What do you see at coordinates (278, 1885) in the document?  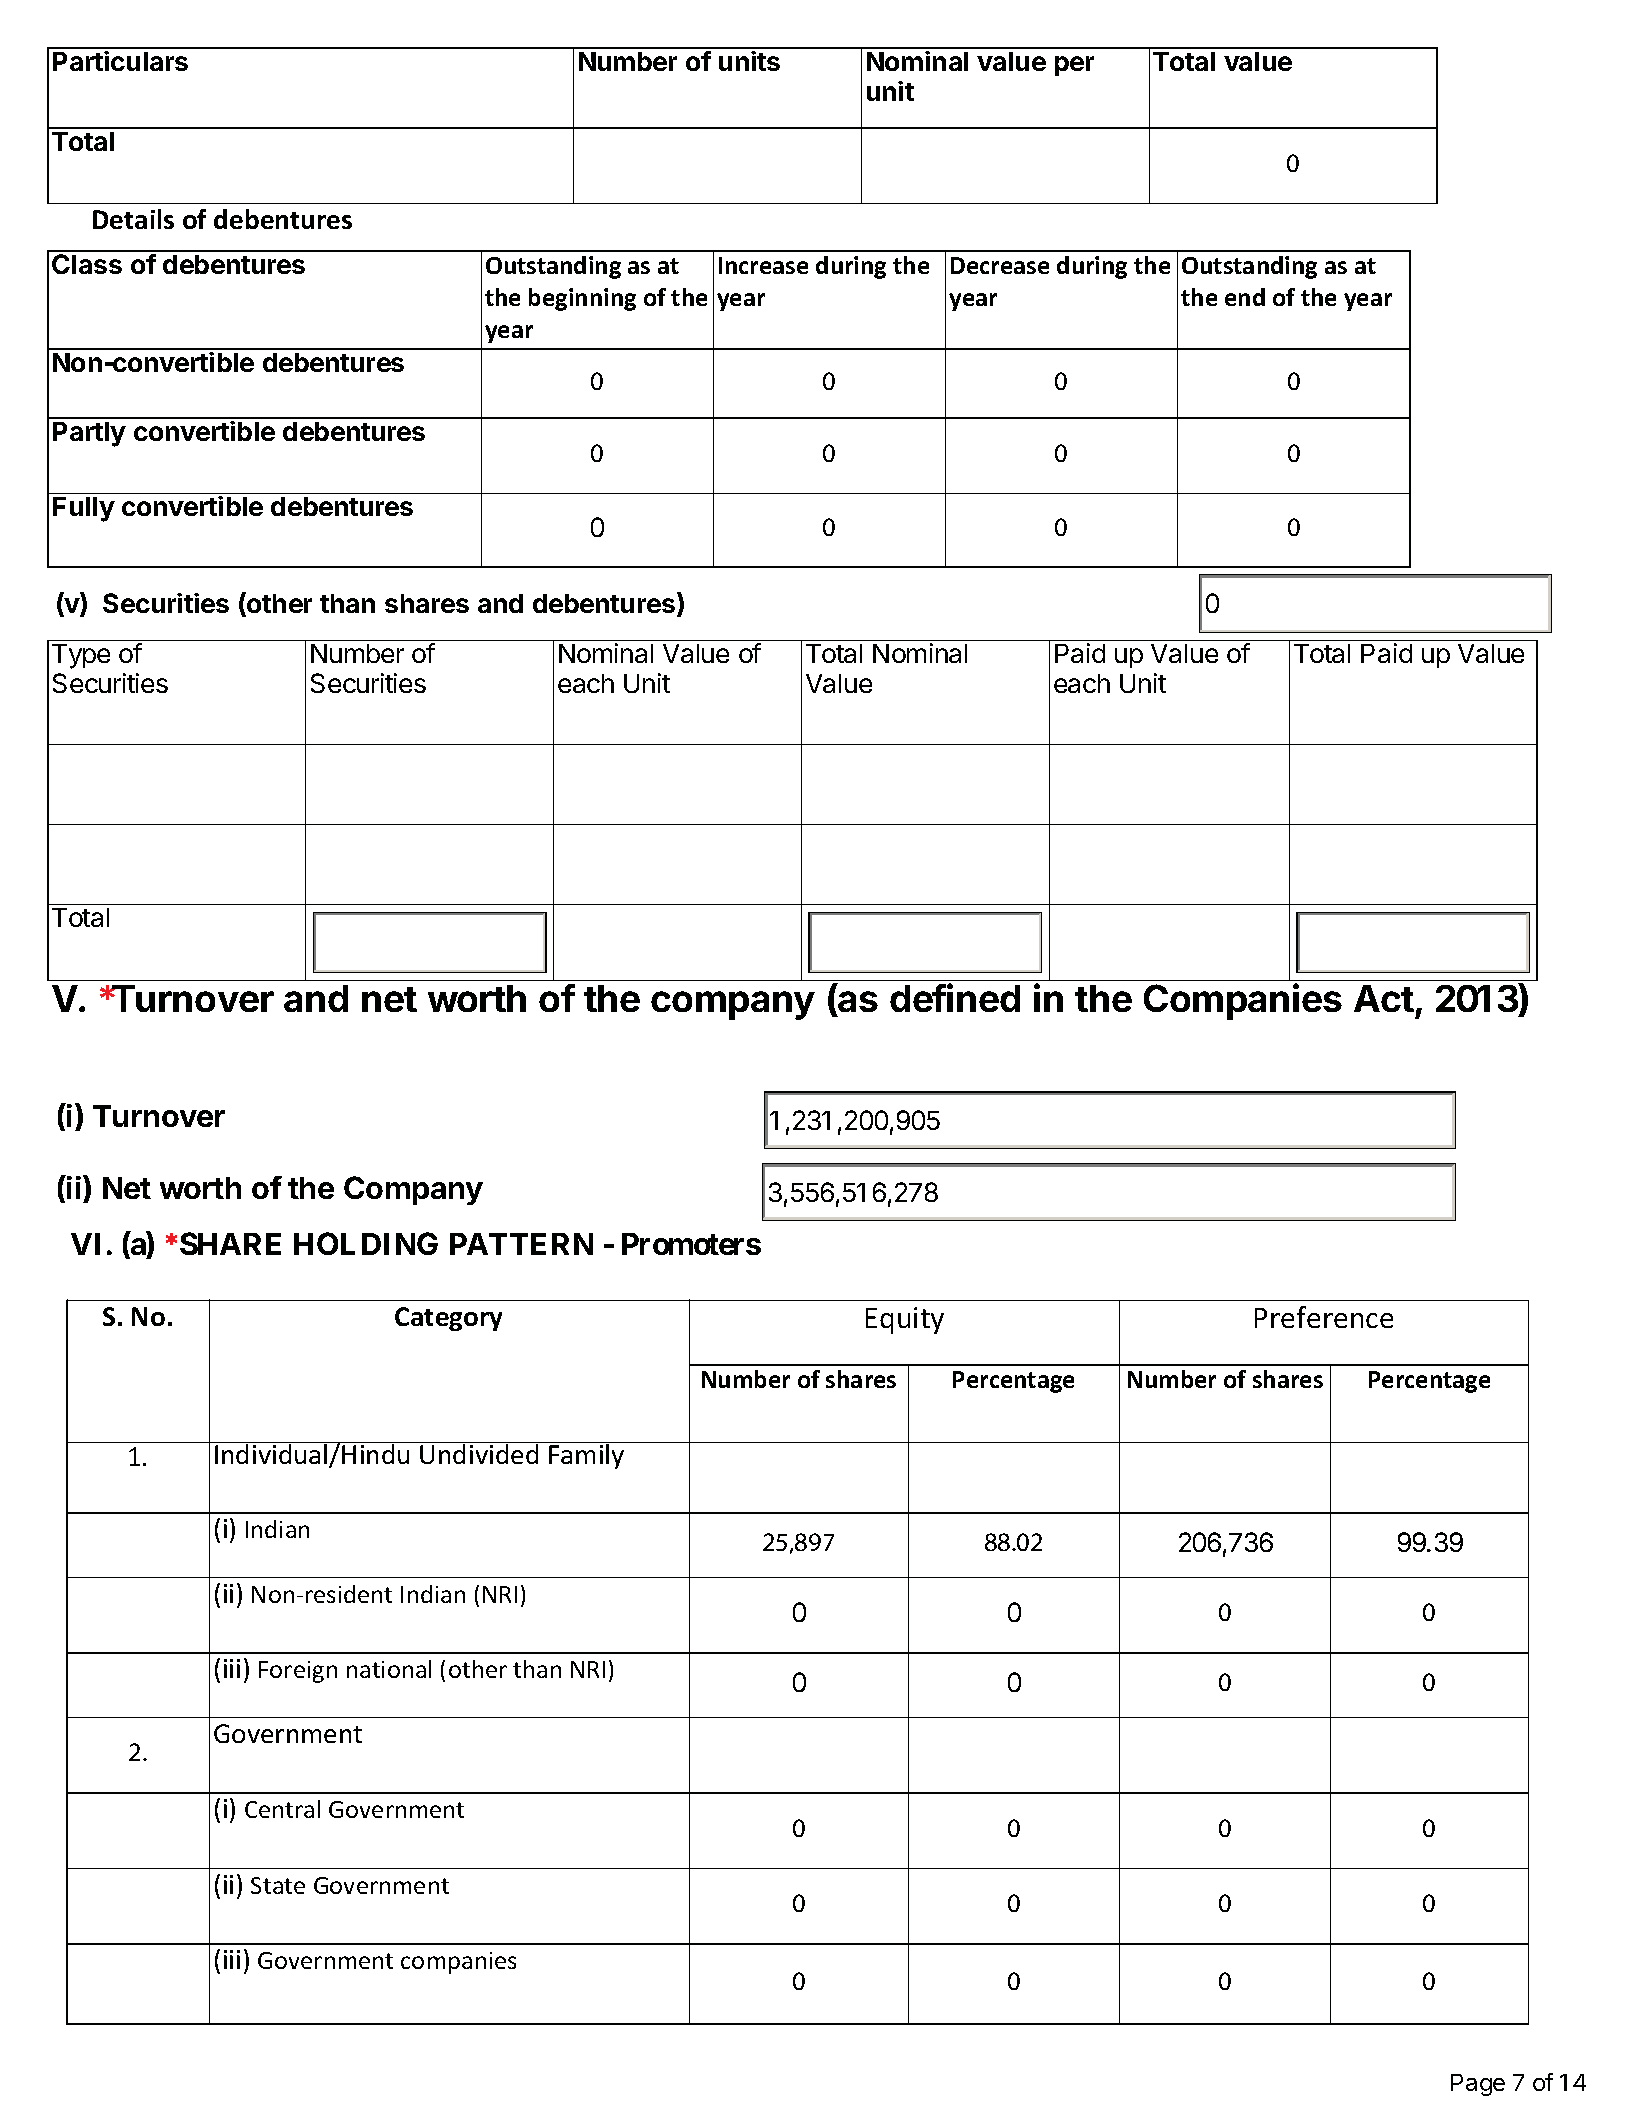 I see `State` at bounding box center [278, 1885].
